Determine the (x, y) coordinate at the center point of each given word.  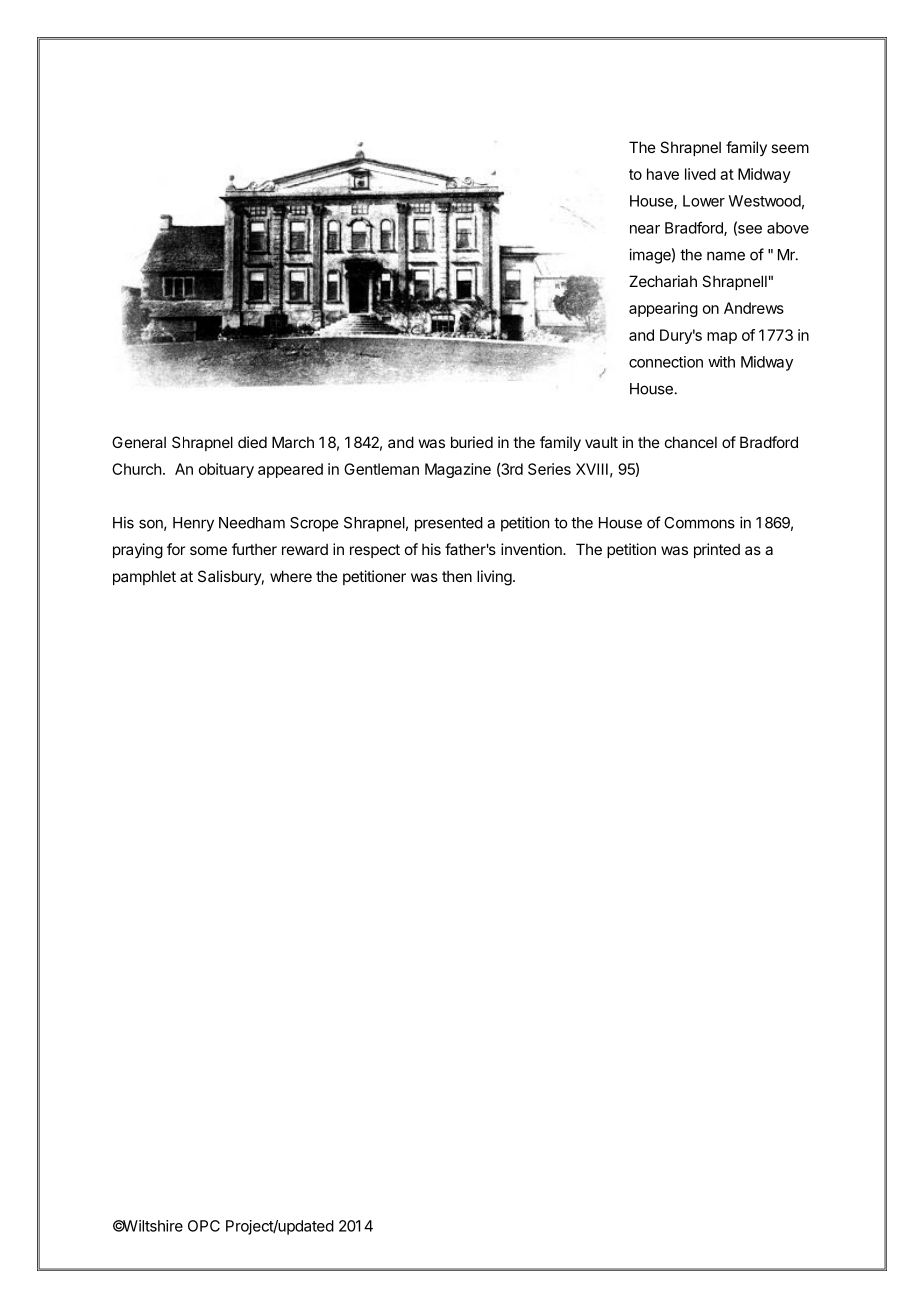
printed (717, 550)
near (645, 229)
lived (700, 174)
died (252, 442)
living (494, 578)
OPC (204, 1226)
